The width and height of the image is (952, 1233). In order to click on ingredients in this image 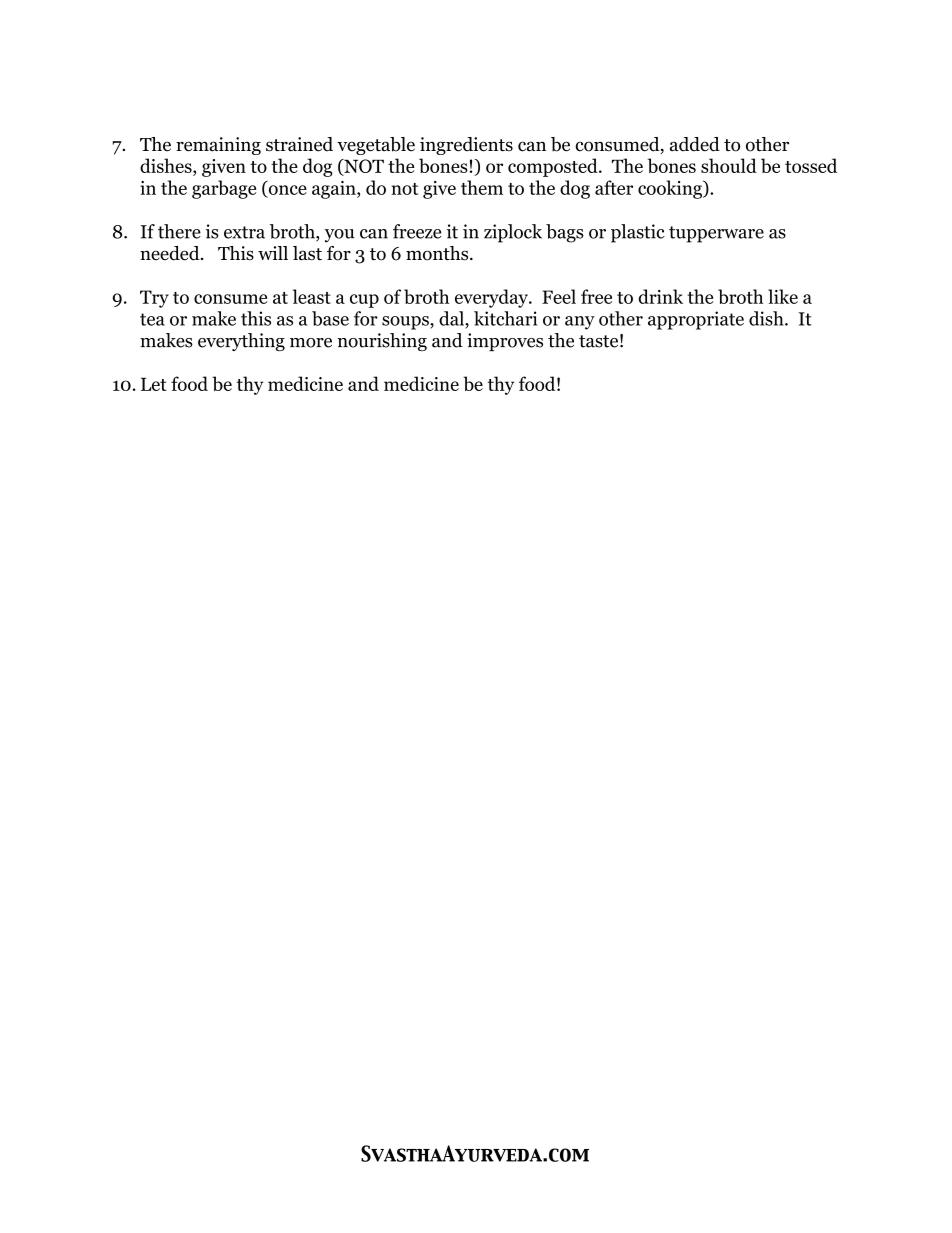, I will do `click(466, 146)`.
